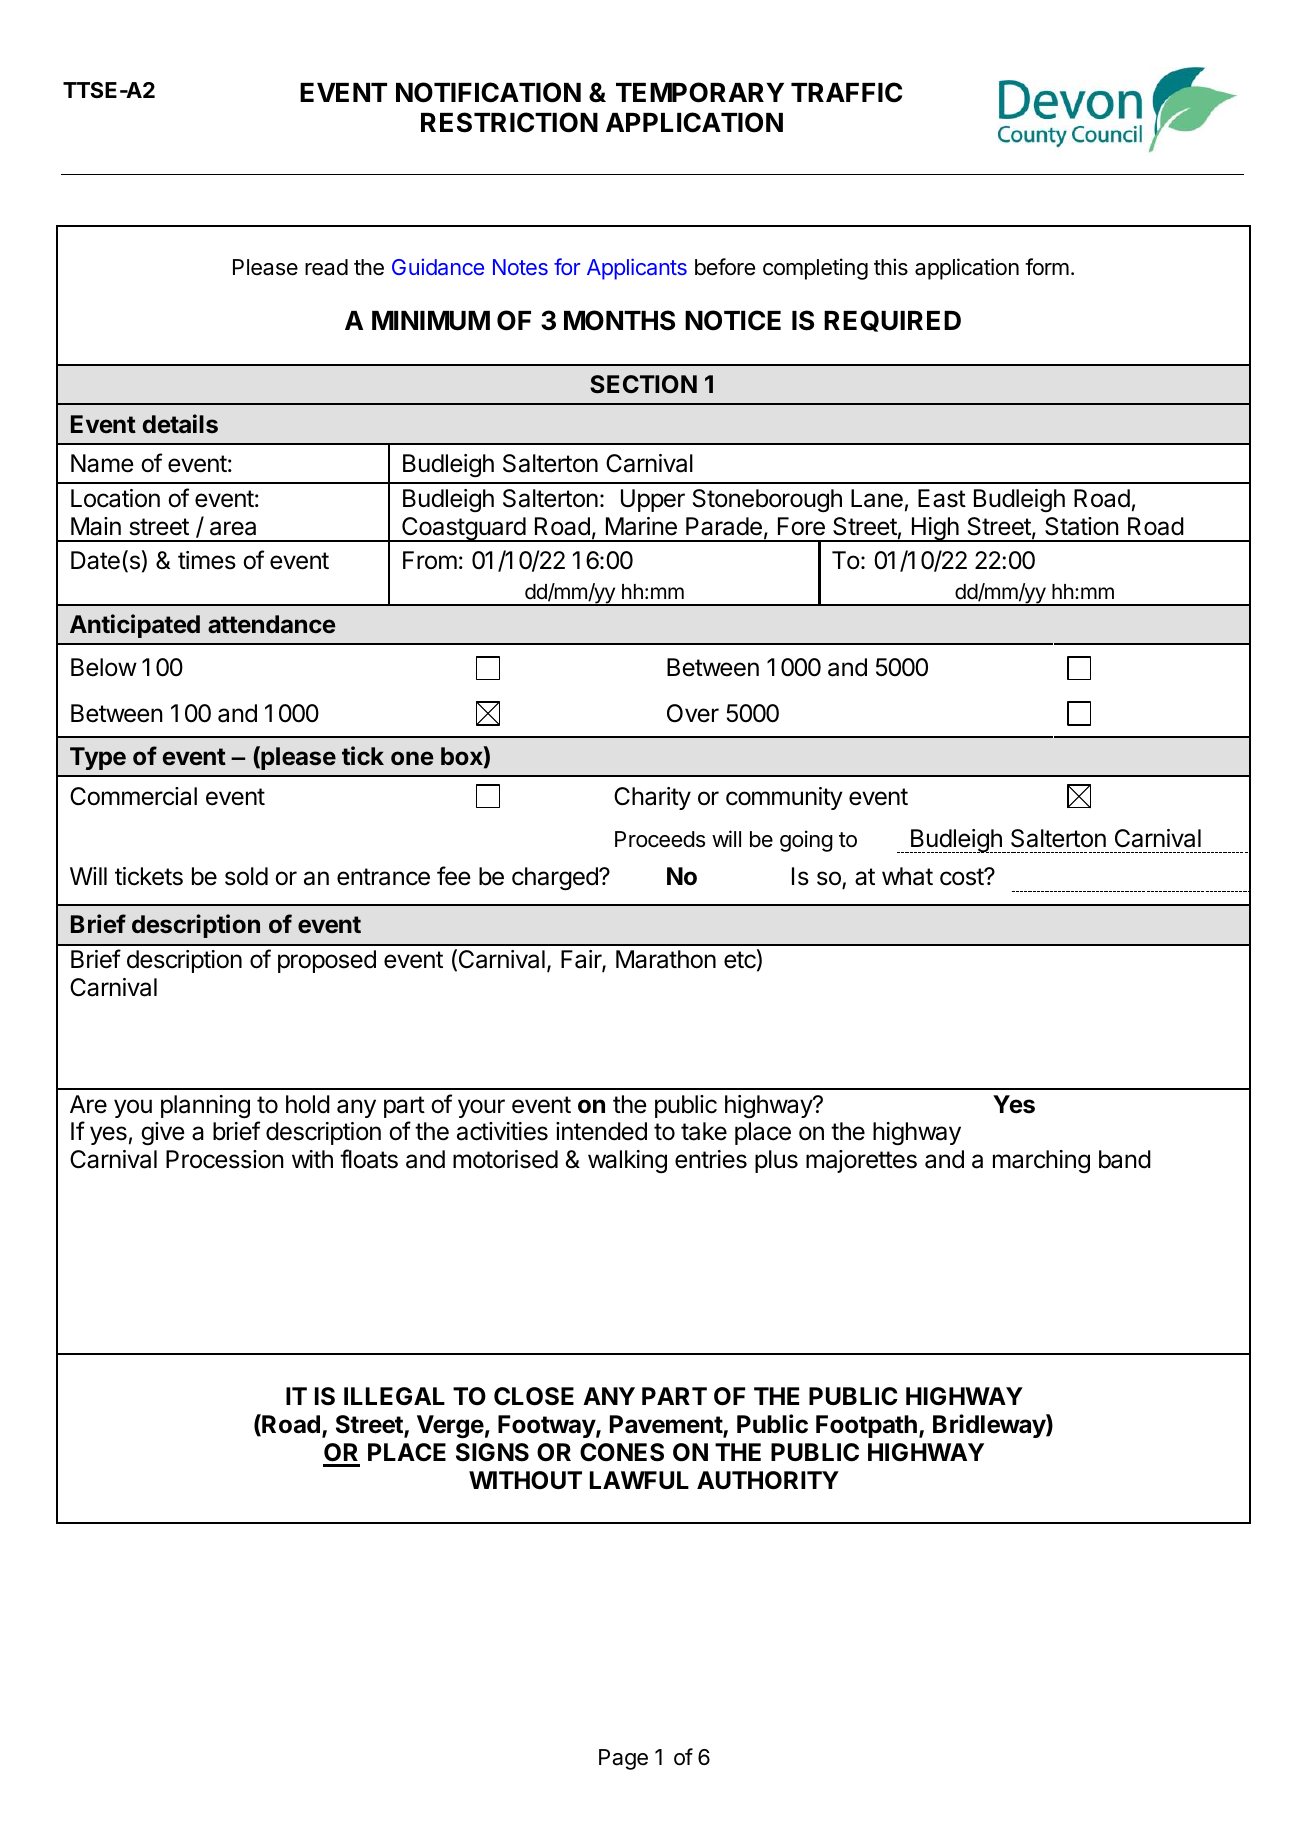  I want to click on form, so click(1047, 267).
